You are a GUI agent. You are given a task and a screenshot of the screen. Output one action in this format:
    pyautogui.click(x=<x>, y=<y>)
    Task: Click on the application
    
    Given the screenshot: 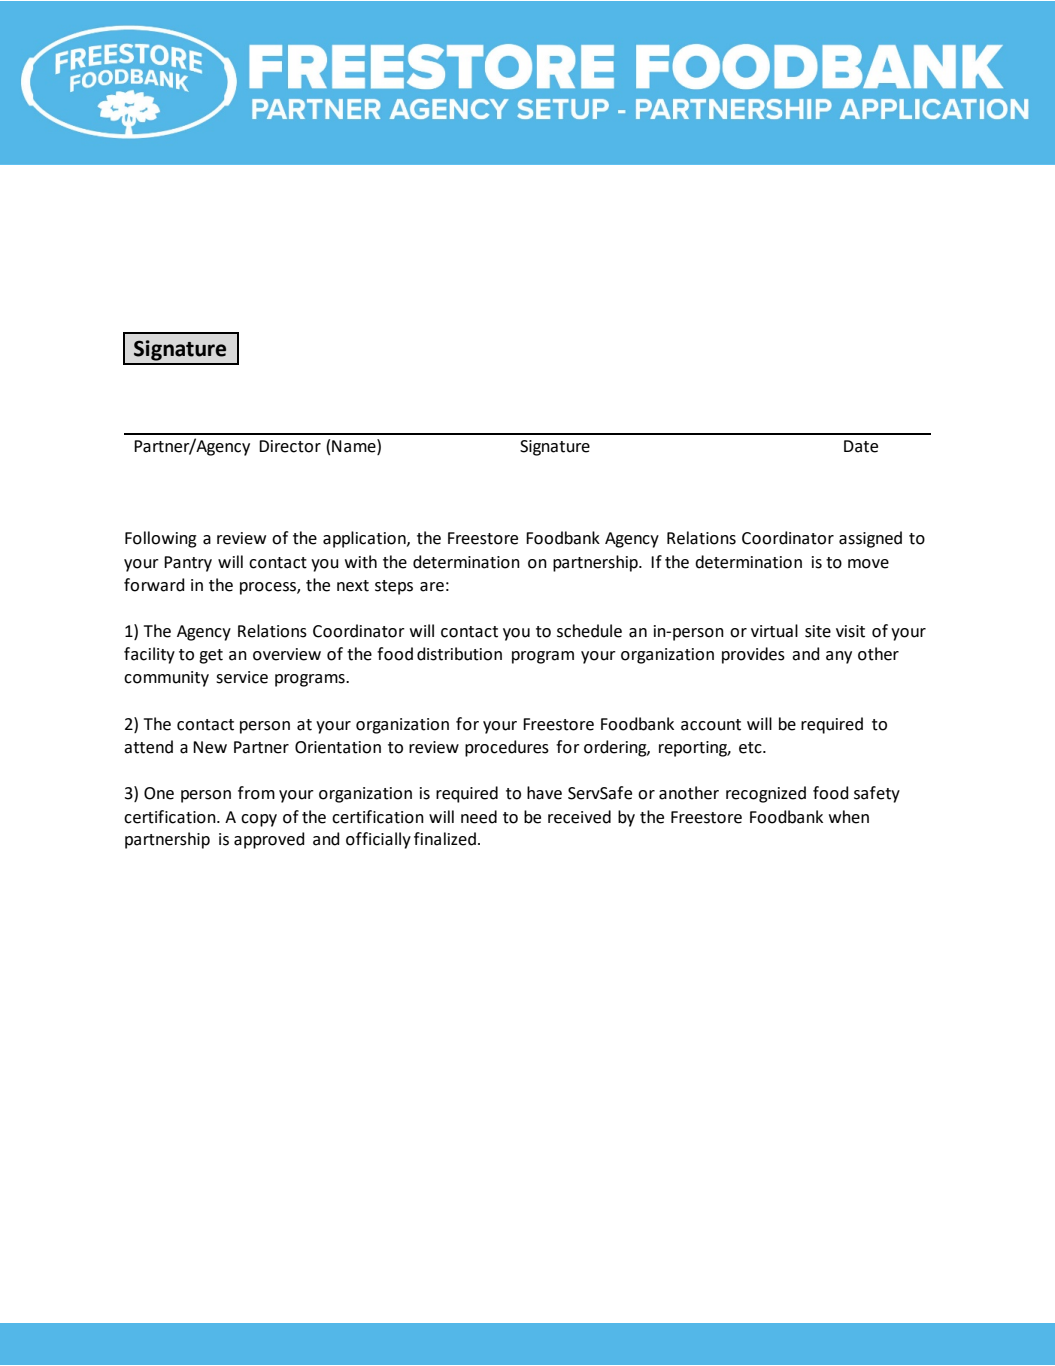 What is the action you would take?
    pyautogui.click(x=365, y=539)
